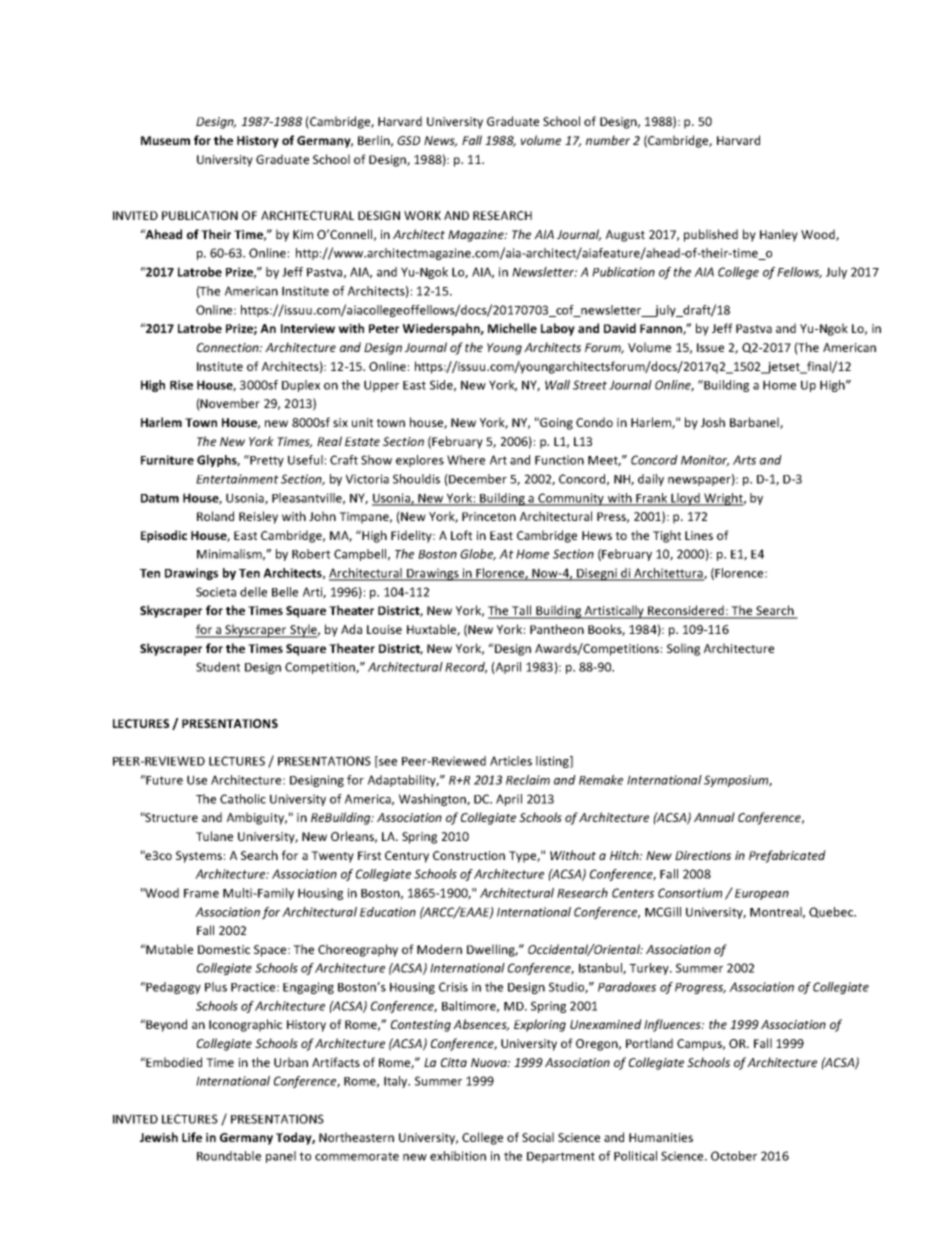  Describe the element at coordinates (779, 235) in the screenshot. I see `Hanley` at that location.
